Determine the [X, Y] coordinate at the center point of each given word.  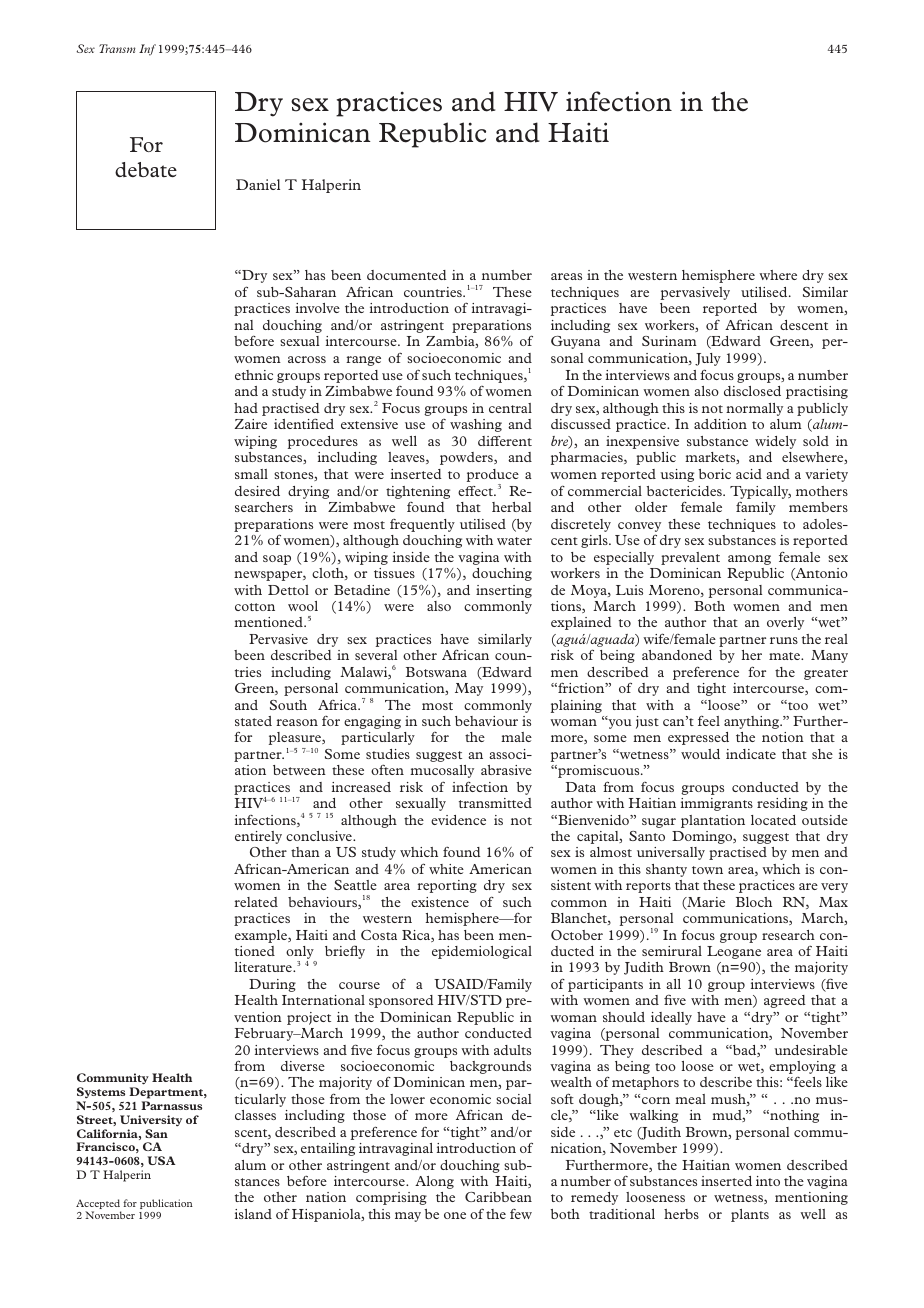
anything [753, 722]
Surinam [669, 341]
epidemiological [482, 952]
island [253, 1214]
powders [467, 458]
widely [775, 442]
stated [253, 721]
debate [146, 169]
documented [407, 275]
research [788, 935]
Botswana [436, 672]
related [256, 902]
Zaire [251, 424]
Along [434, 1182]
